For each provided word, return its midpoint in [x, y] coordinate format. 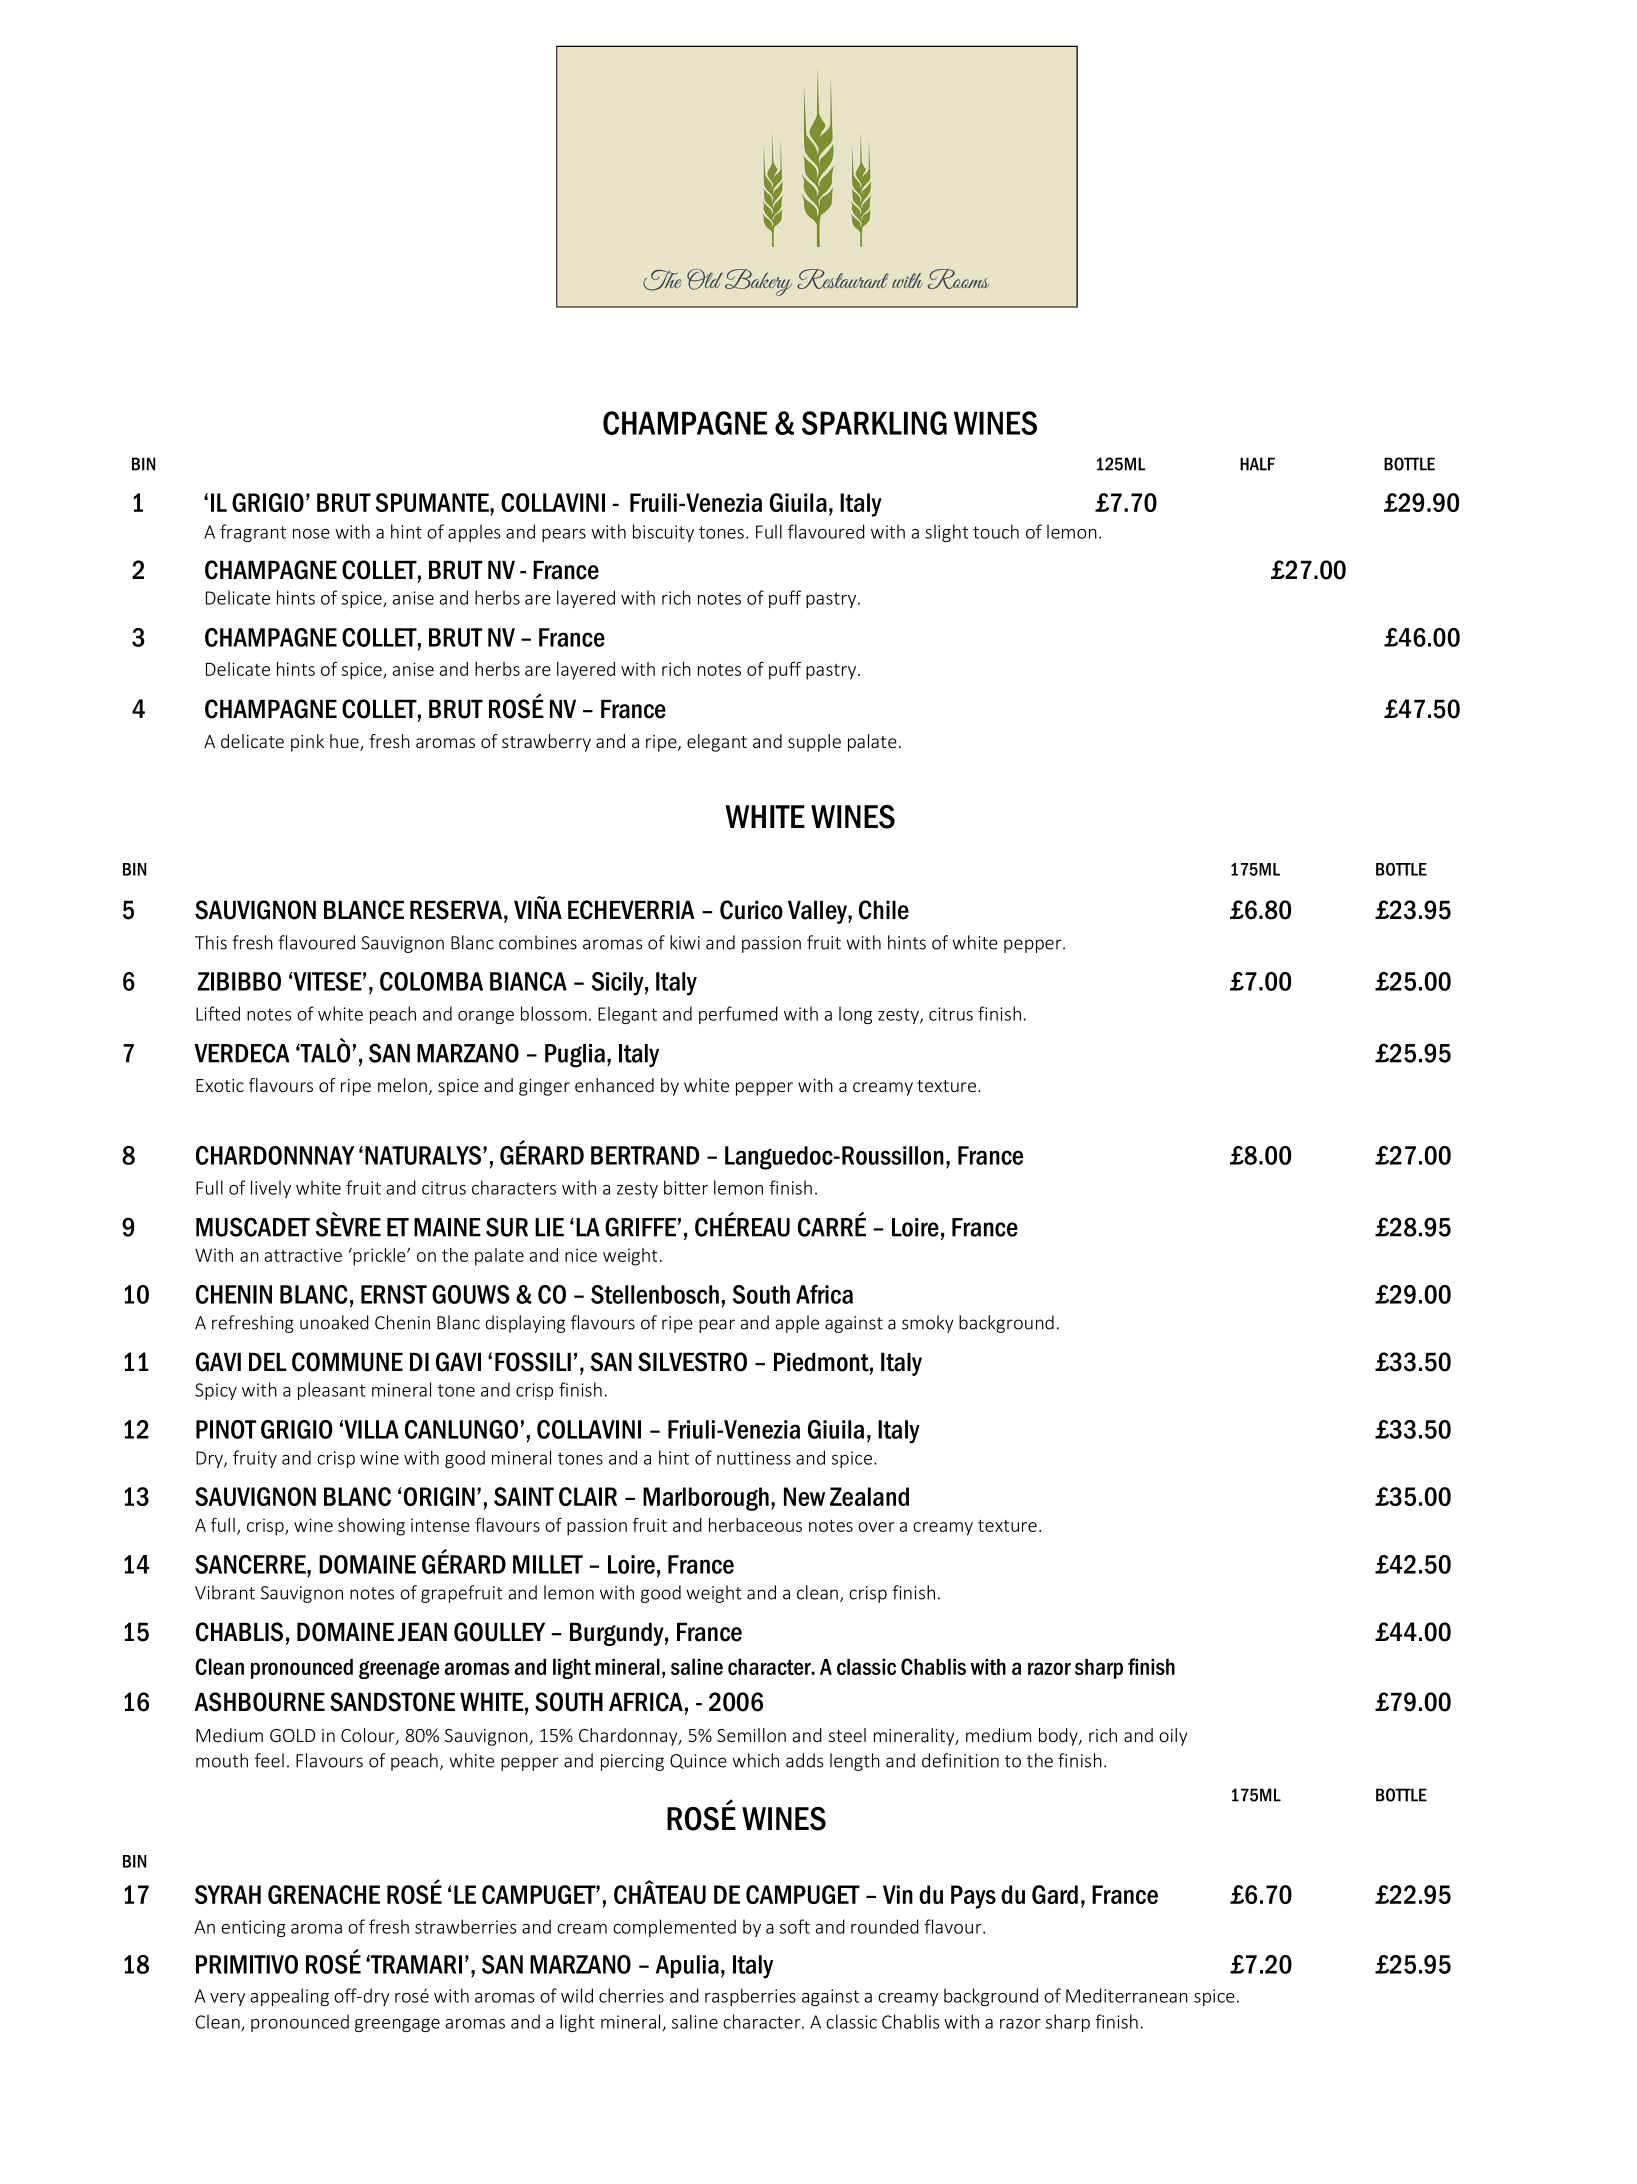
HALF [1257, 464]
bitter [686, 1187]
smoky [928, 1324]
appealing [290, 1997]
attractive [303, 1255]
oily [1173, 1737]
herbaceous [755, 1525]
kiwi [685, 942]
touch [996, 531]
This [211, 942]
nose [311, 534]
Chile [884, 910]
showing [371, 1527]
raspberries [750, 1997]
